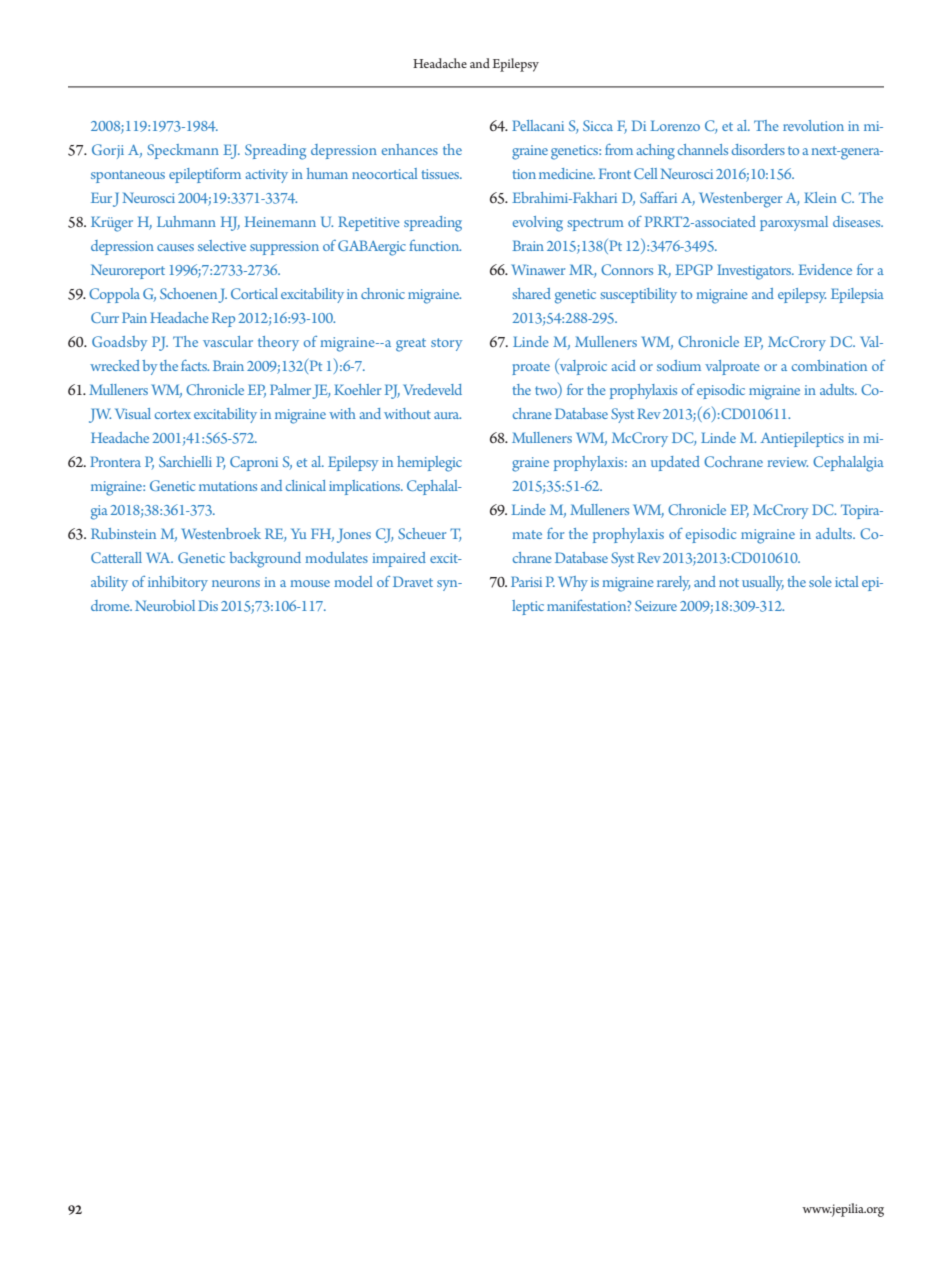  I want to click on facts, so click(195, 365).
